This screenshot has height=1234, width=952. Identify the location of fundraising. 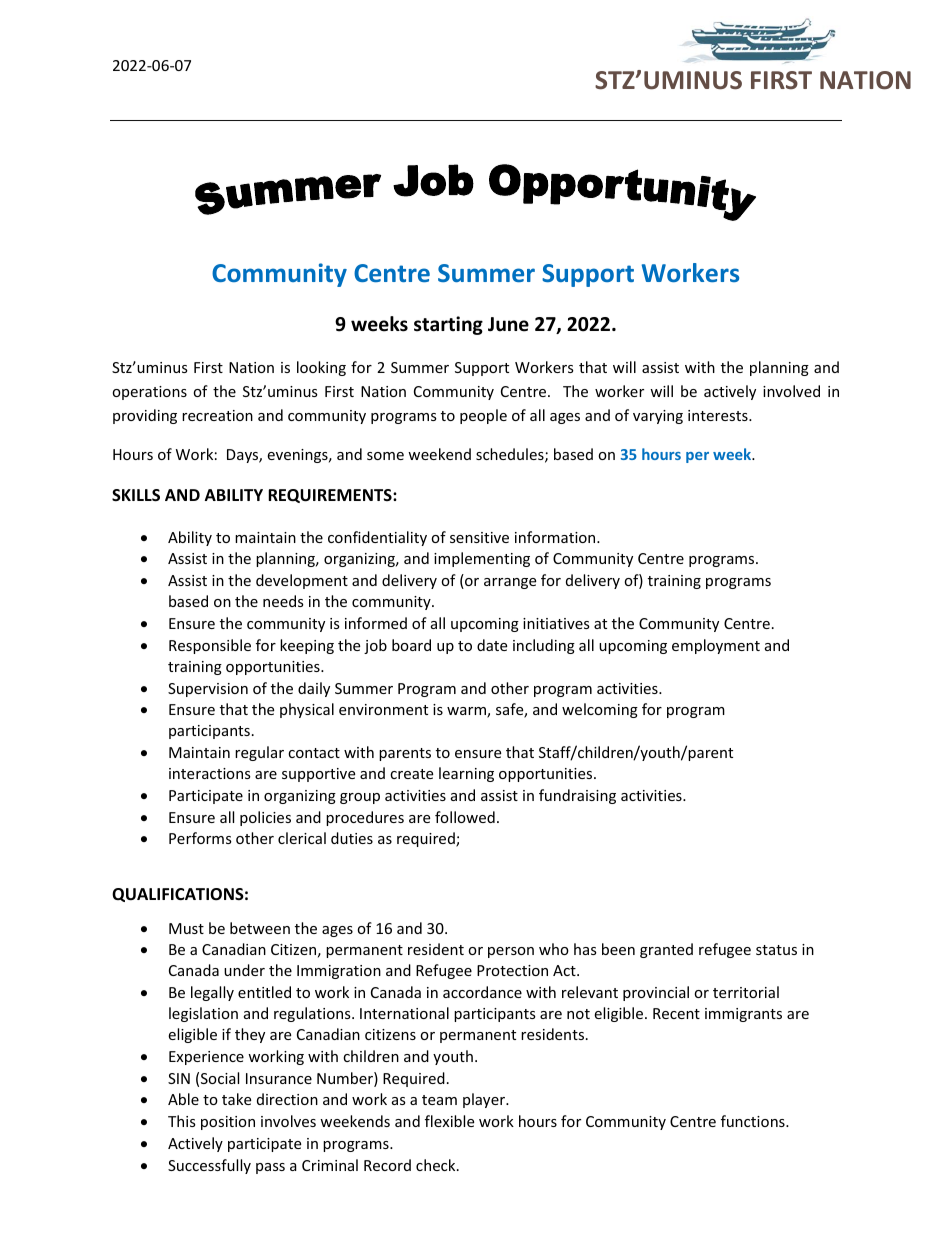
(577, 796).
